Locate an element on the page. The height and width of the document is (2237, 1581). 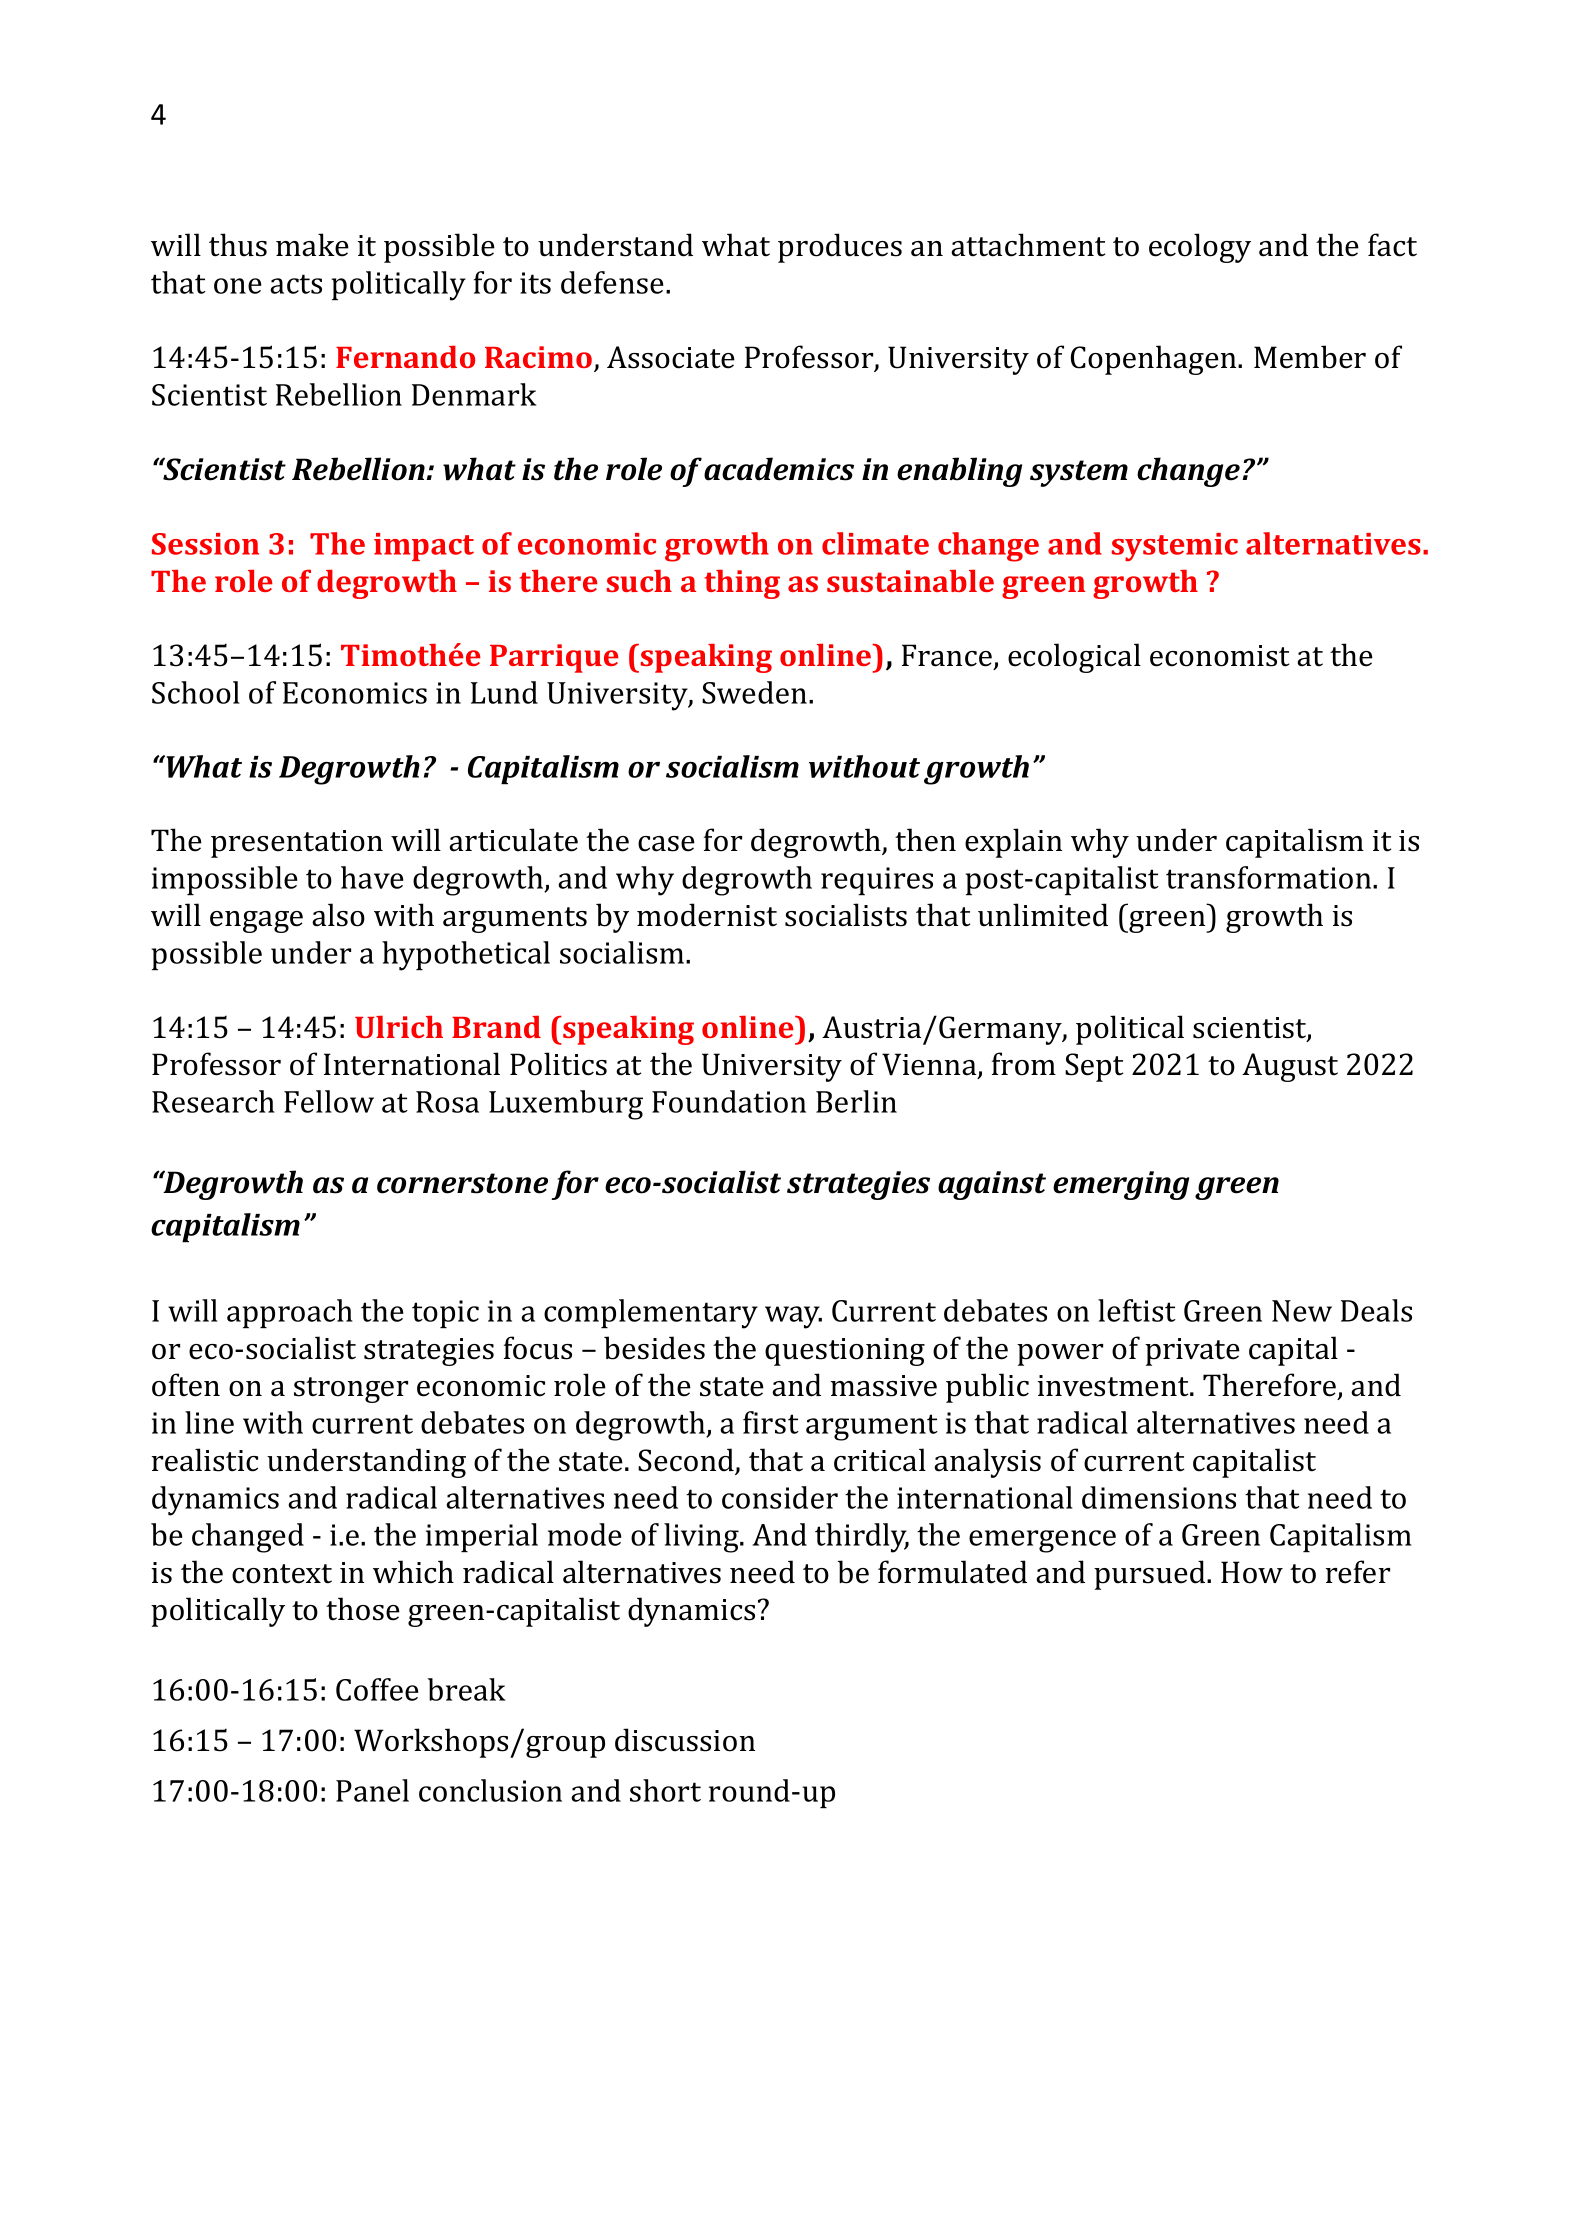
Ulrich is located at coordinates (399, 1026).
